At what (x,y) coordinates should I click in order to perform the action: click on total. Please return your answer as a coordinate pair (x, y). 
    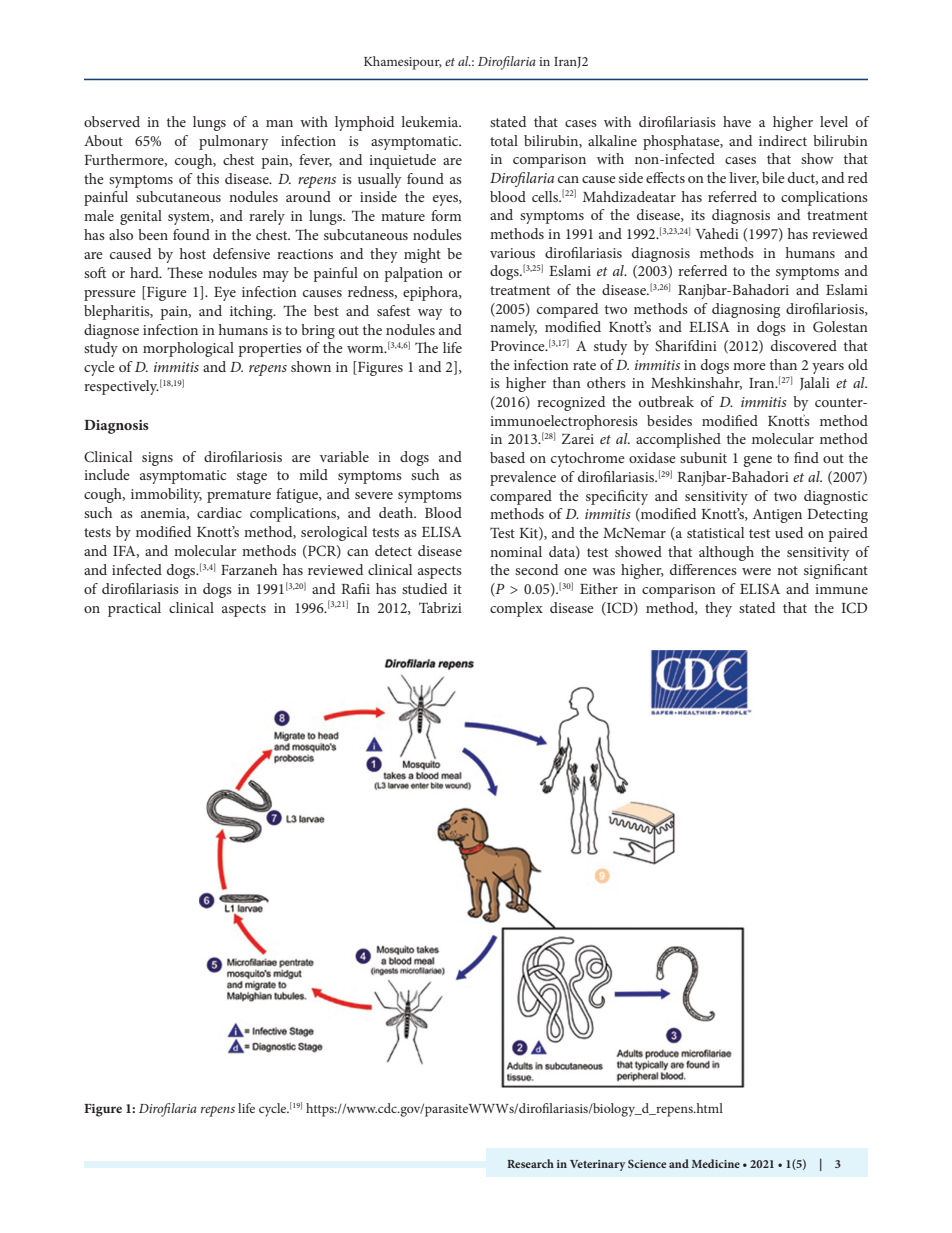
    Looking at the image, I should click on (504, 140).
